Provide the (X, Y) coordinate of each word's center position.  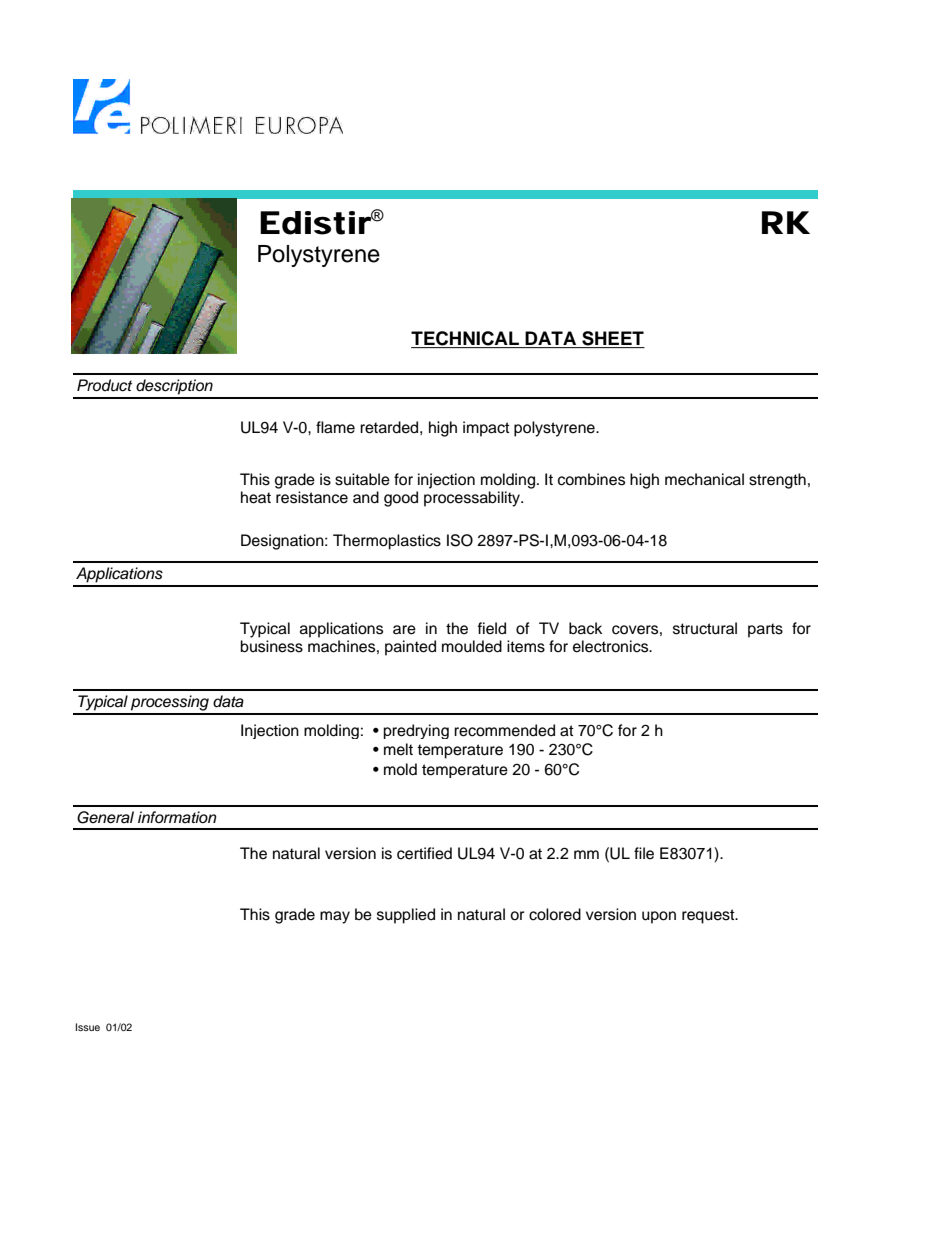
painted (410, 648)
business (271, 646)
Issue (88, 1027)
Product (104, 385)
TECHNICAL (466, 339)
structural (705, 628)
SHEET (612, 339)
